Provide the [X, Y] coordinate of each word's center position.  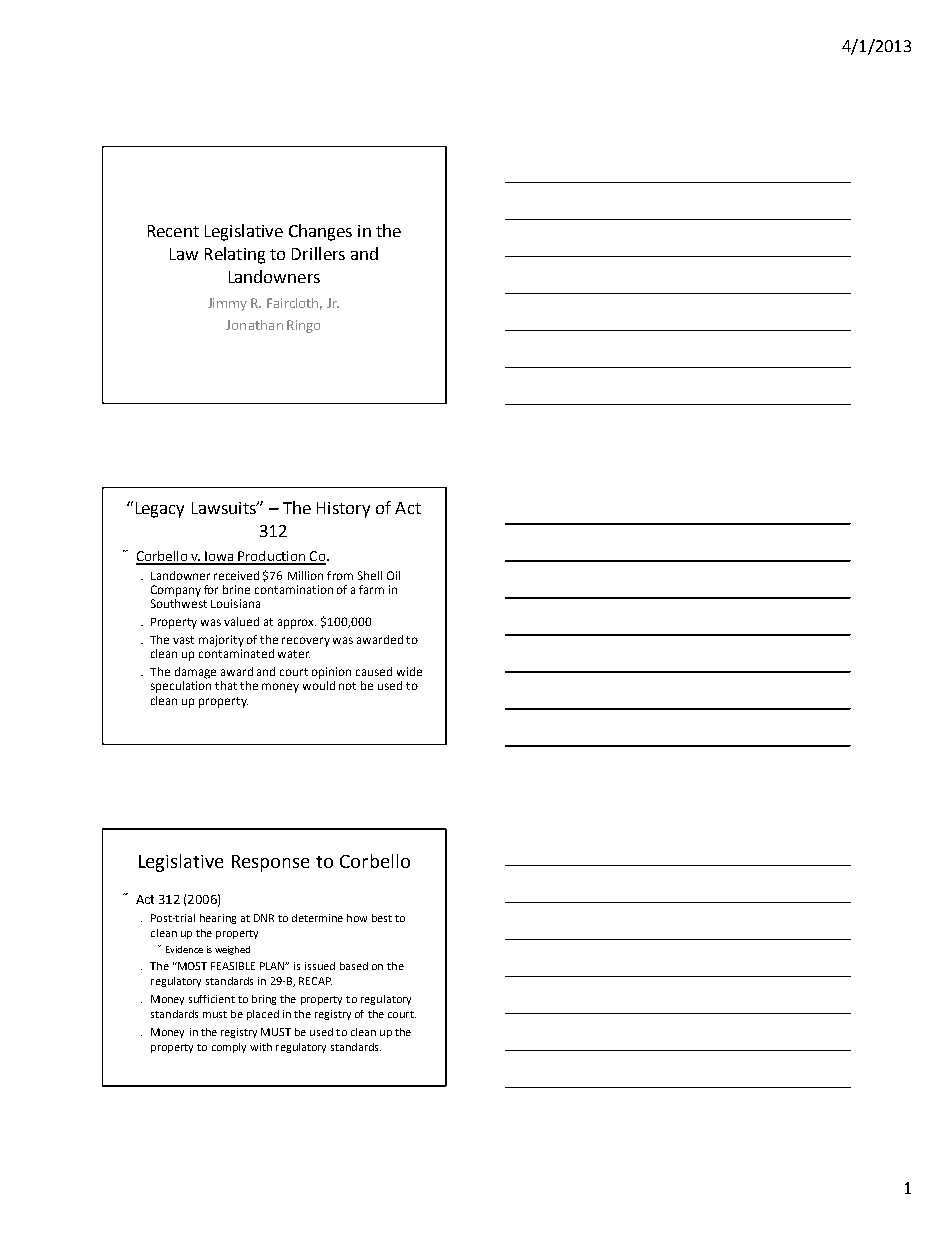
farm [371, 589]
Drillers [318, 253]
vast [183, 640]
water [294, 654]
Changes [320, 232]
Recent [173, 231]
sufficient [212, 999]
